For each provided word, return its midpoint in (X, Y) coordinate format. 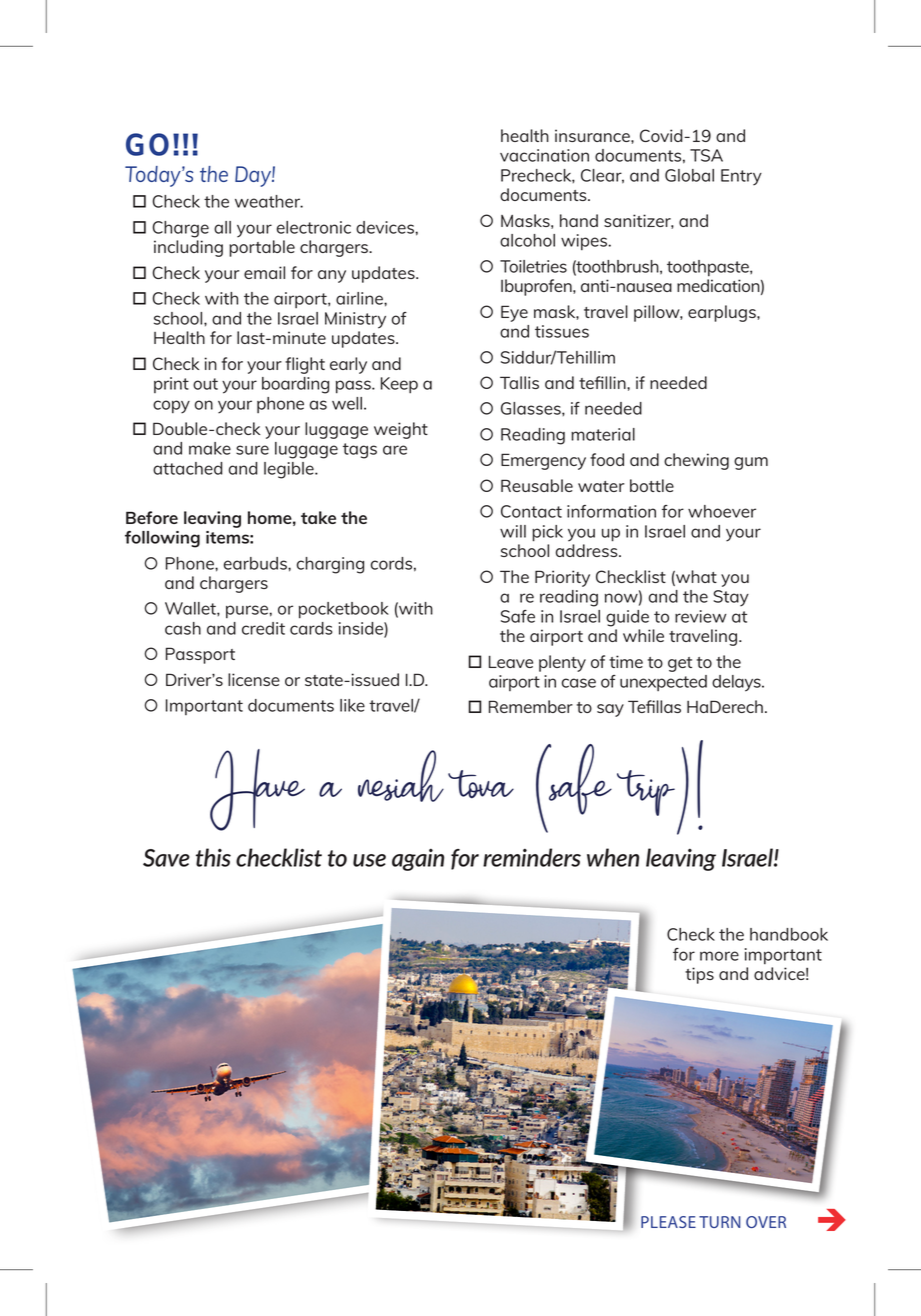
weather (269, 201)
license (254, 679)
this (213, 857)
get (680, 664)
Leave (511, 662)
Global (689, 175)
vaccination (544, 155)
